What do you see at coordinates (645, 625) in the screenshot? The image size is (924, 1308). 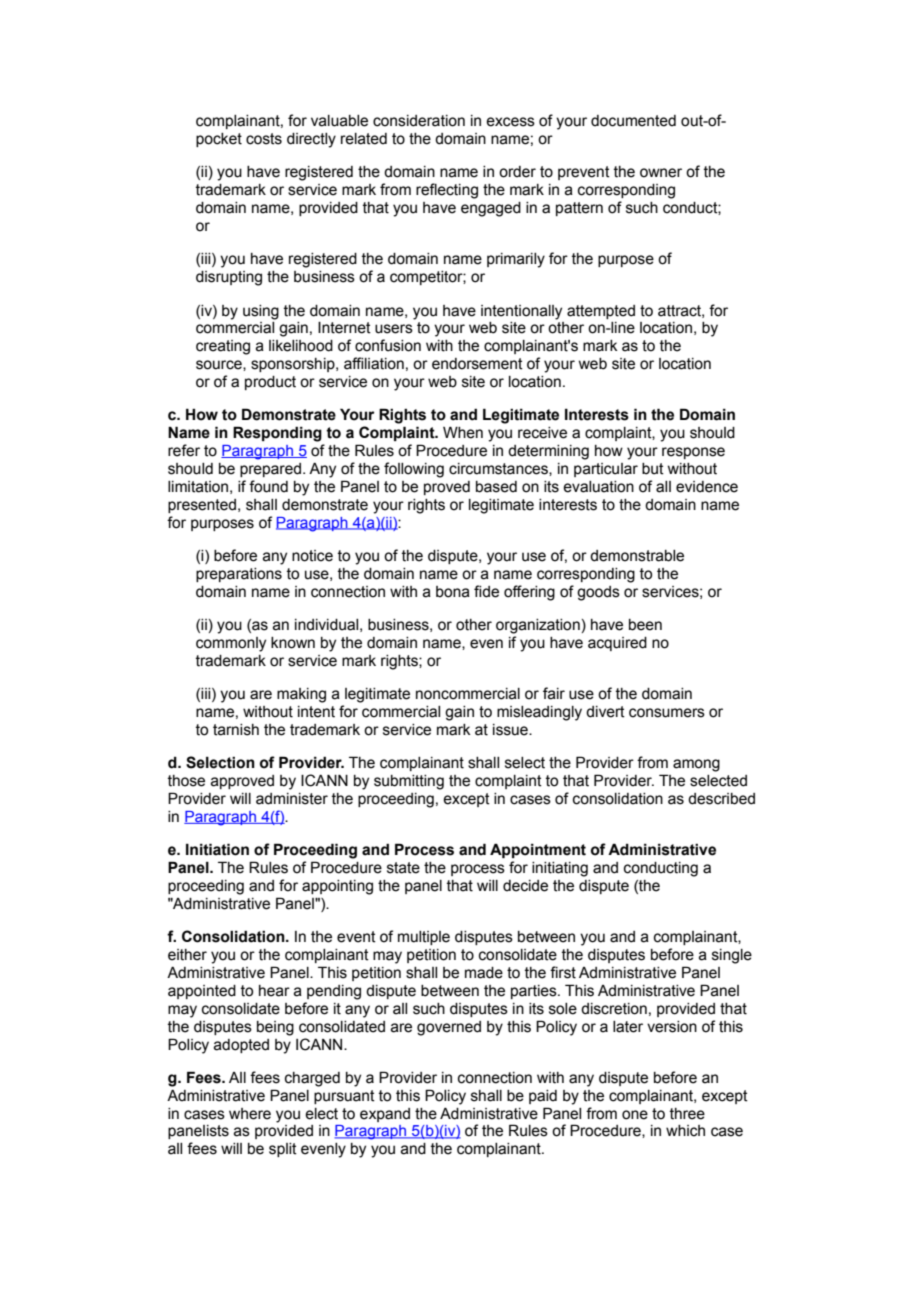 I see `been` at bounding box center [645, 625].
